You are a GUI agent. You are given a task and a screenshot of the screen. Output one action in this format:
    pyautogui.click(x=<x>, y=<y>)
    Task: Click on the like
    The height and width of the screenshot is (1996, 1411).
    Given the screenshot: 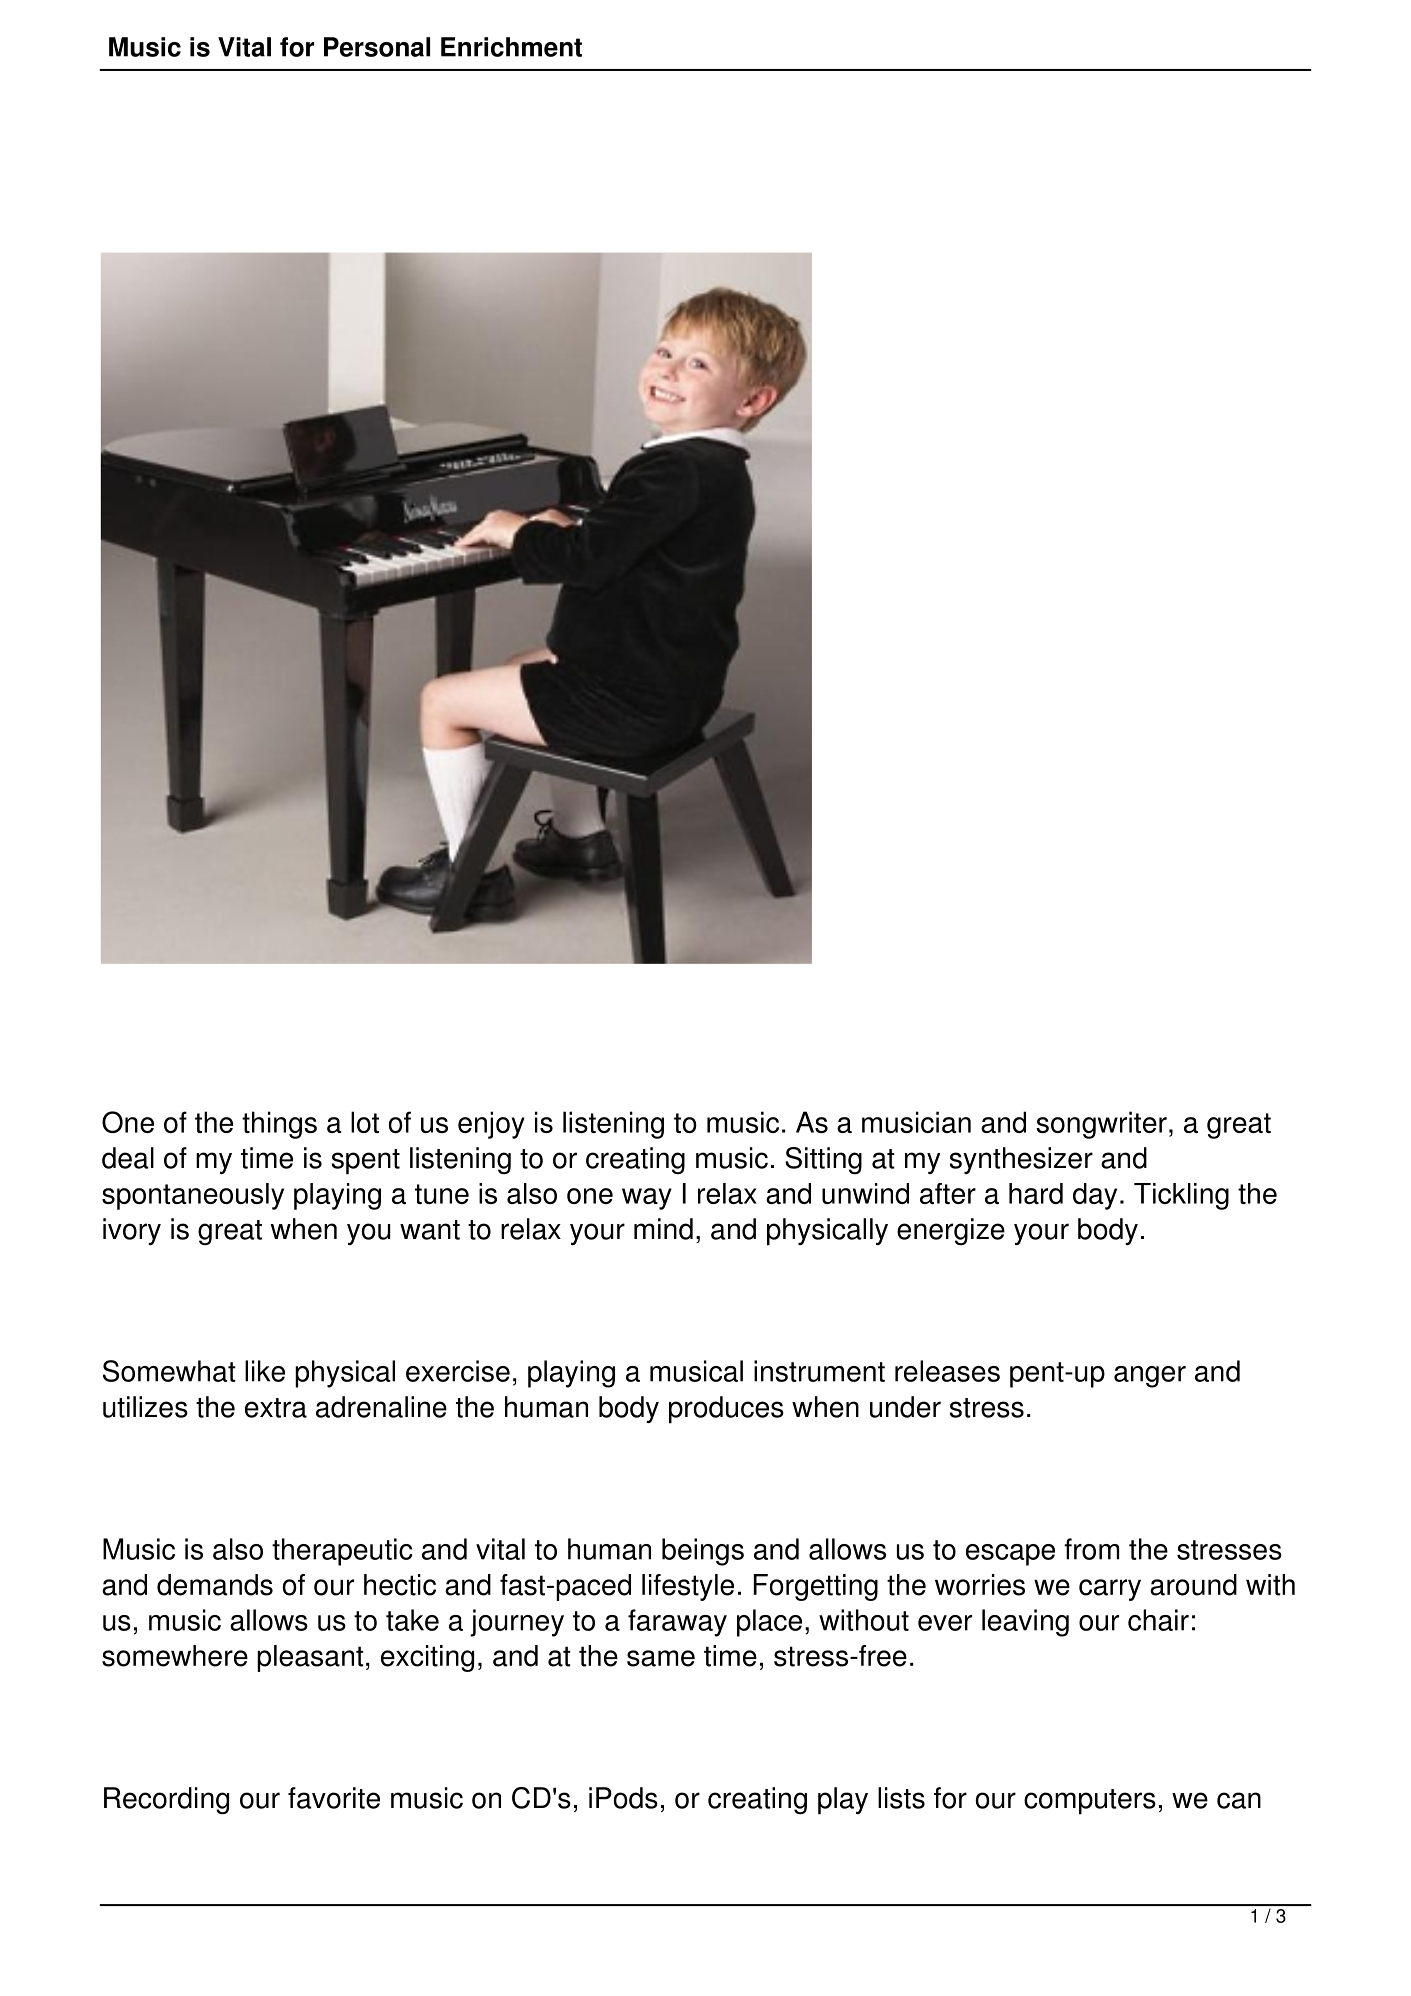 What is the action you would take?
    pyautogui.click(x=265, y=1371)
